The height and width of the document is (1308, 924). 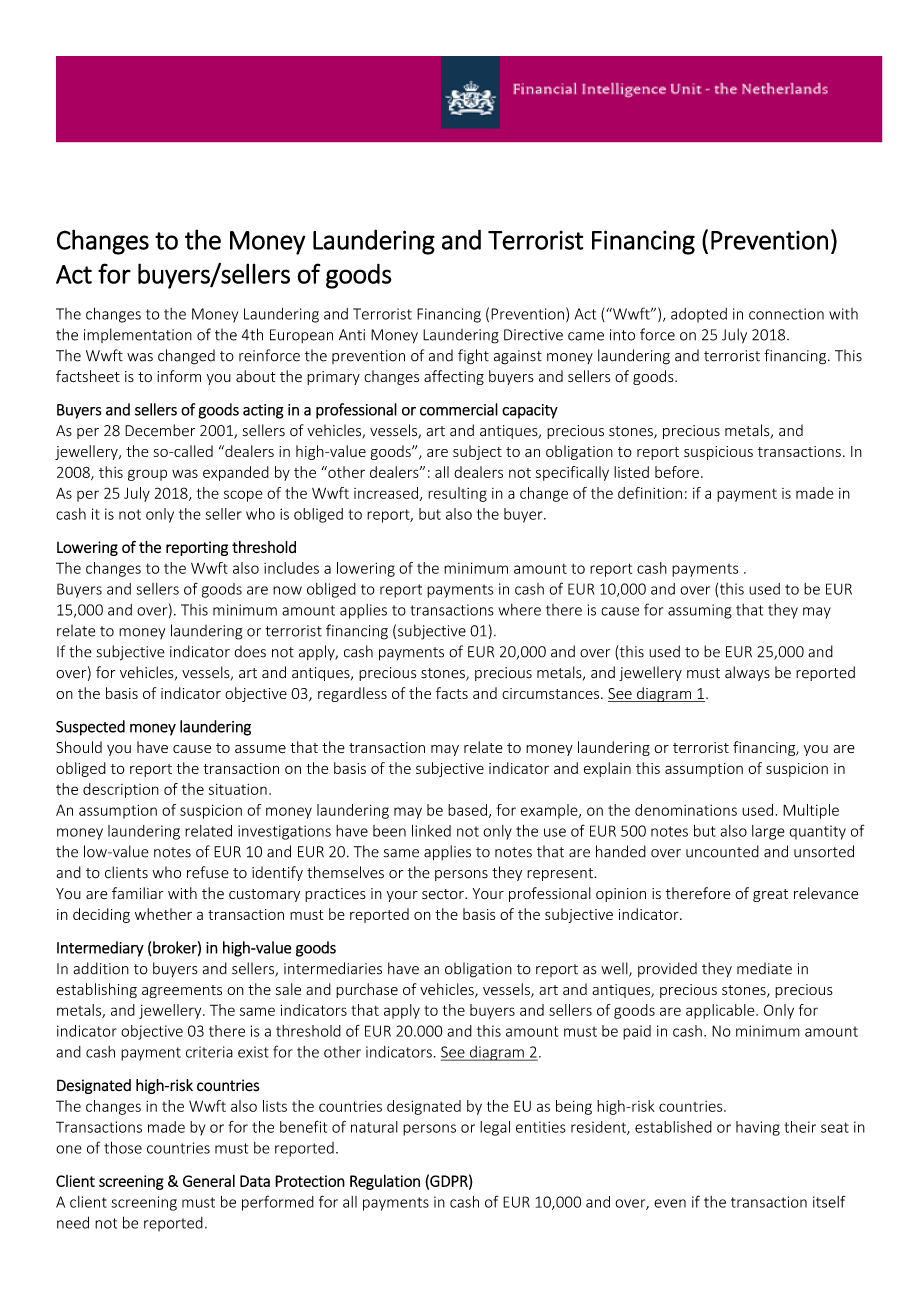 I want to click on based, so click(x=467, y=810).
